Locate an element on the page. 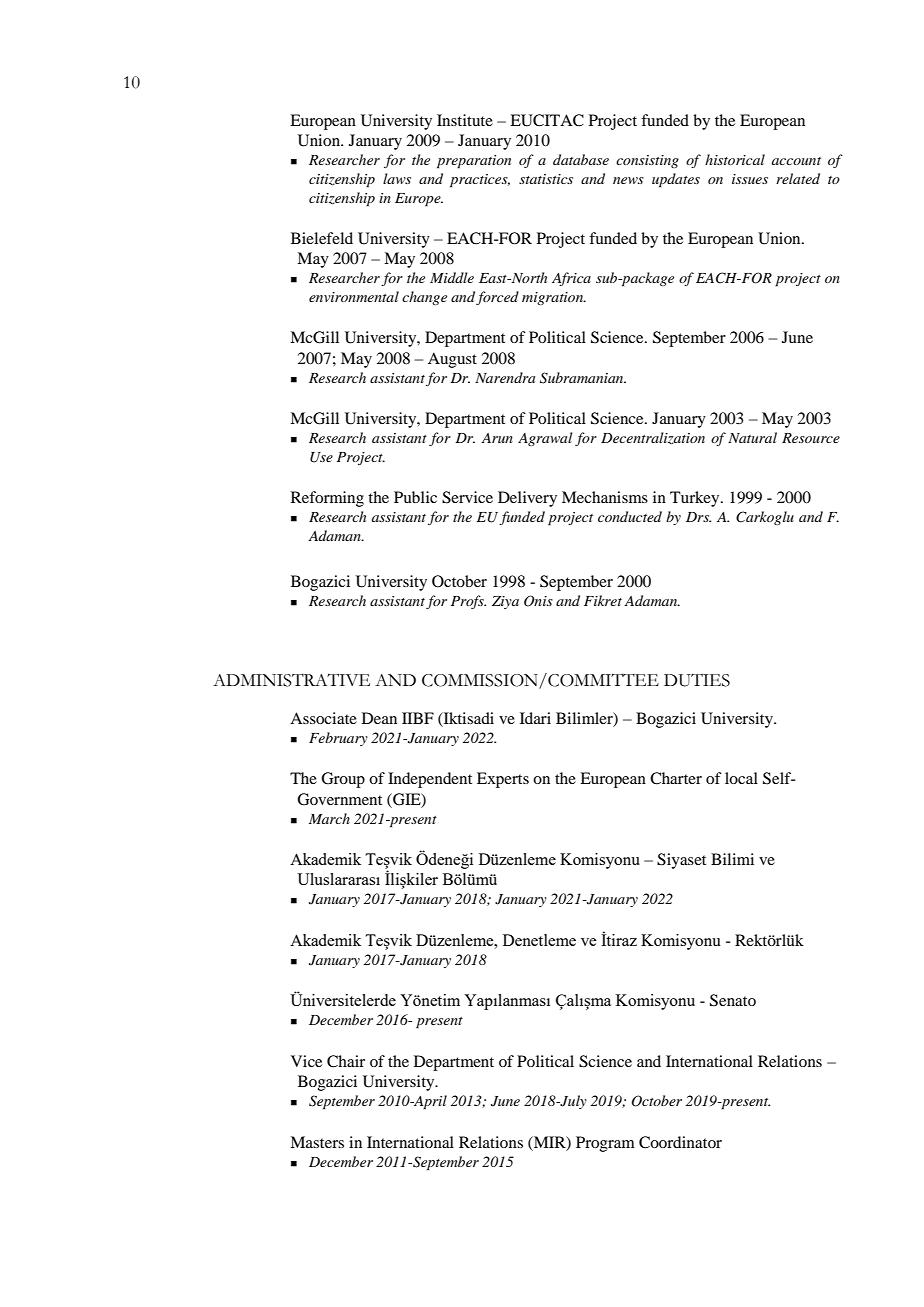  Use is located at coordinates (321, 457).
